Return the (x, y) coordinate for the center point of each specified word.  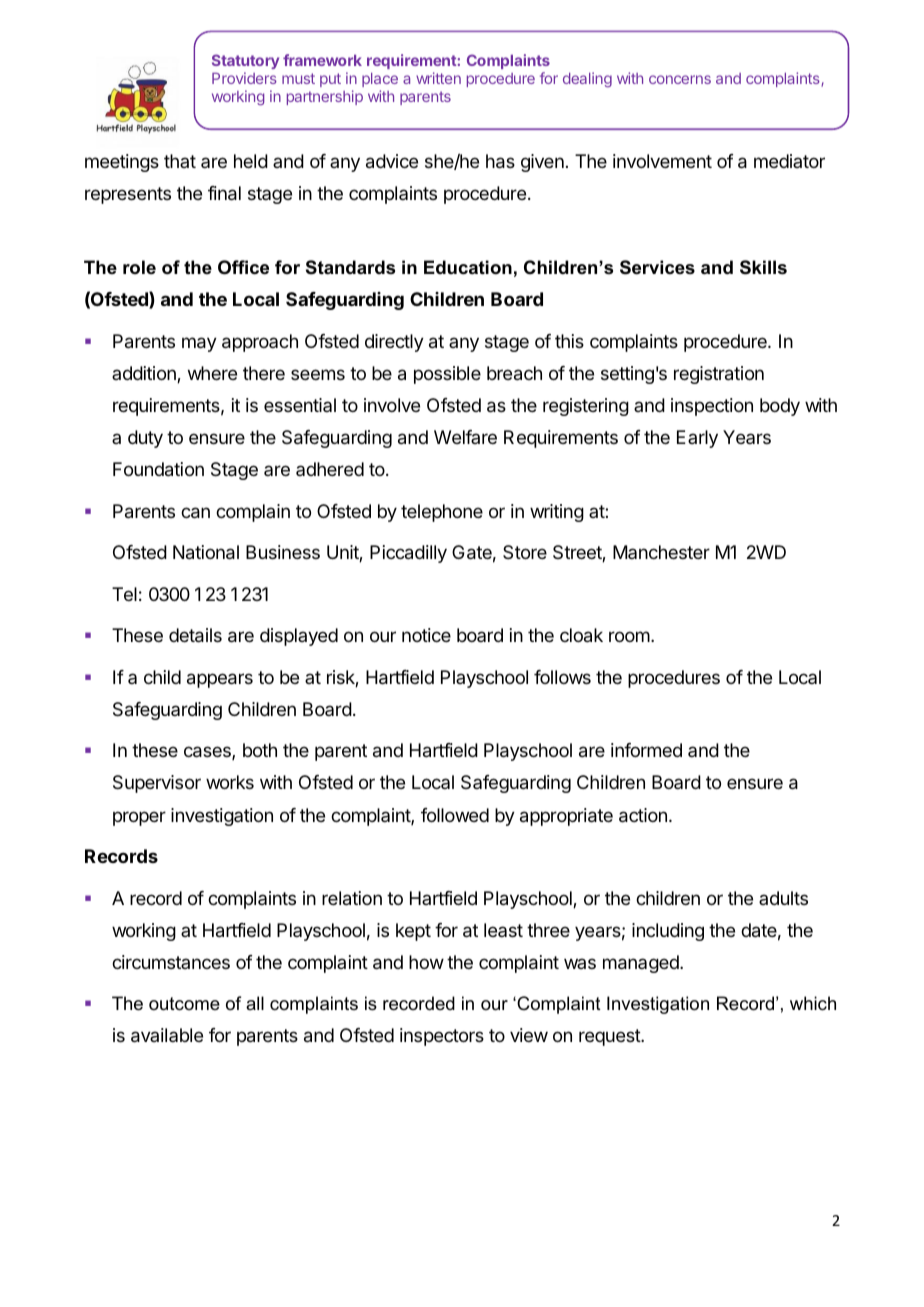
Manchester (661, 552)
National (206, 552)
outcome (184, 1004)
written (438, 78)
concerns (680, 79)
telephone (442, 513)
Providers (244, 78)
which (813, 1003)
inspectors (442, 1037)
